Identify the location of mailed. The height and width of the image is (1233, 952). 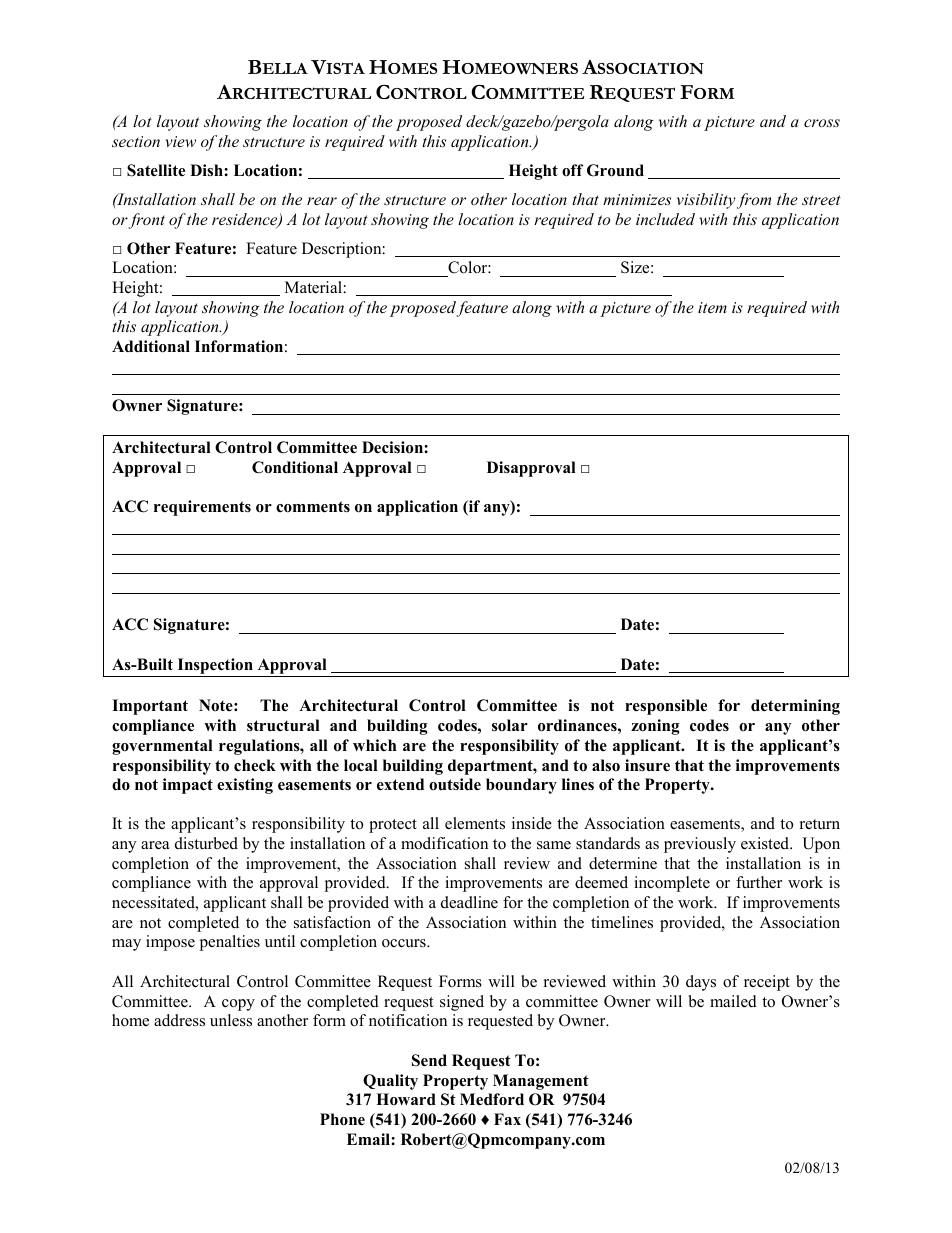
(733, 1001).
